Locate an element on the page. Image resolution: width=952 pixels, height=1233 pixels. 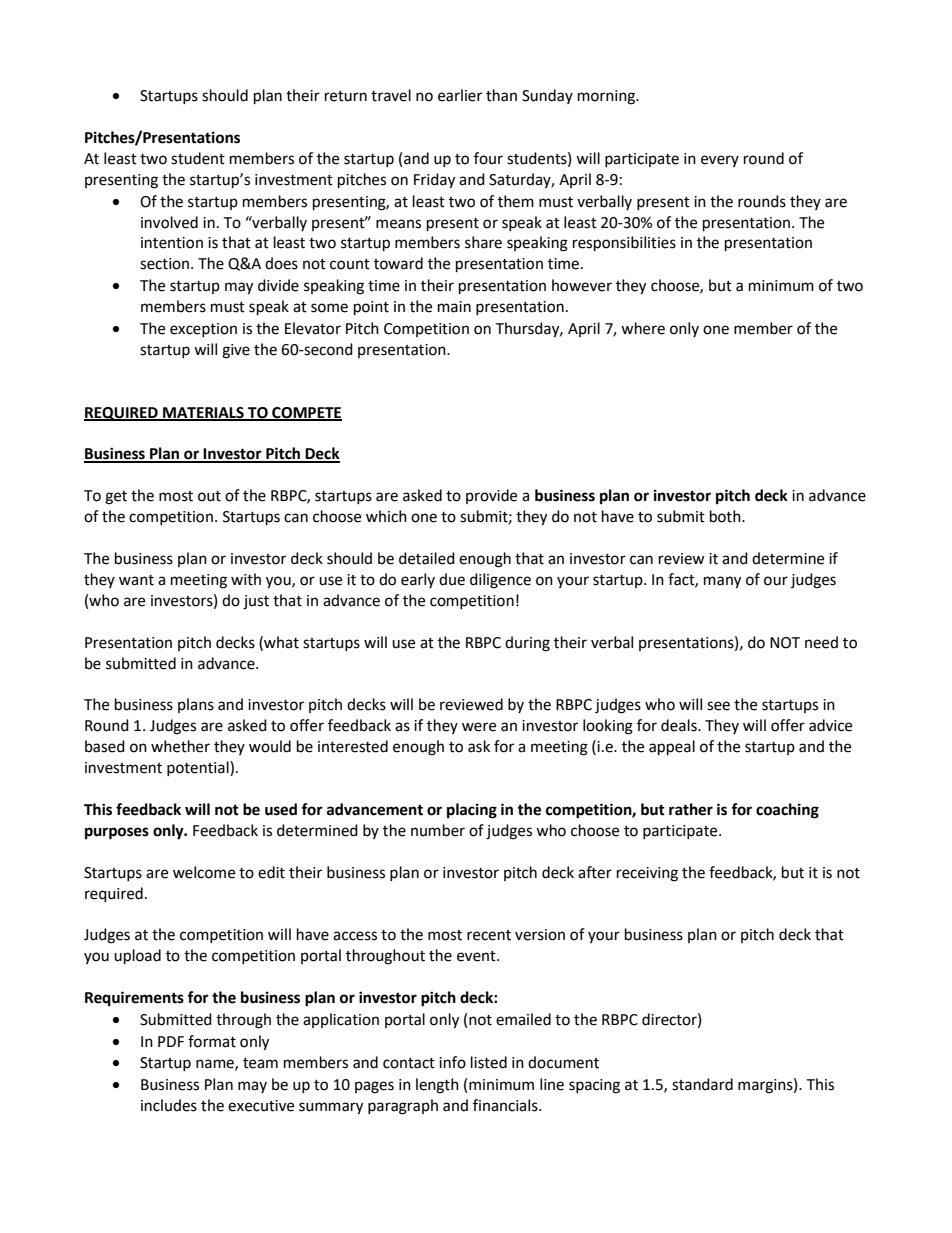
info is located at coordinates (452, 1062).
